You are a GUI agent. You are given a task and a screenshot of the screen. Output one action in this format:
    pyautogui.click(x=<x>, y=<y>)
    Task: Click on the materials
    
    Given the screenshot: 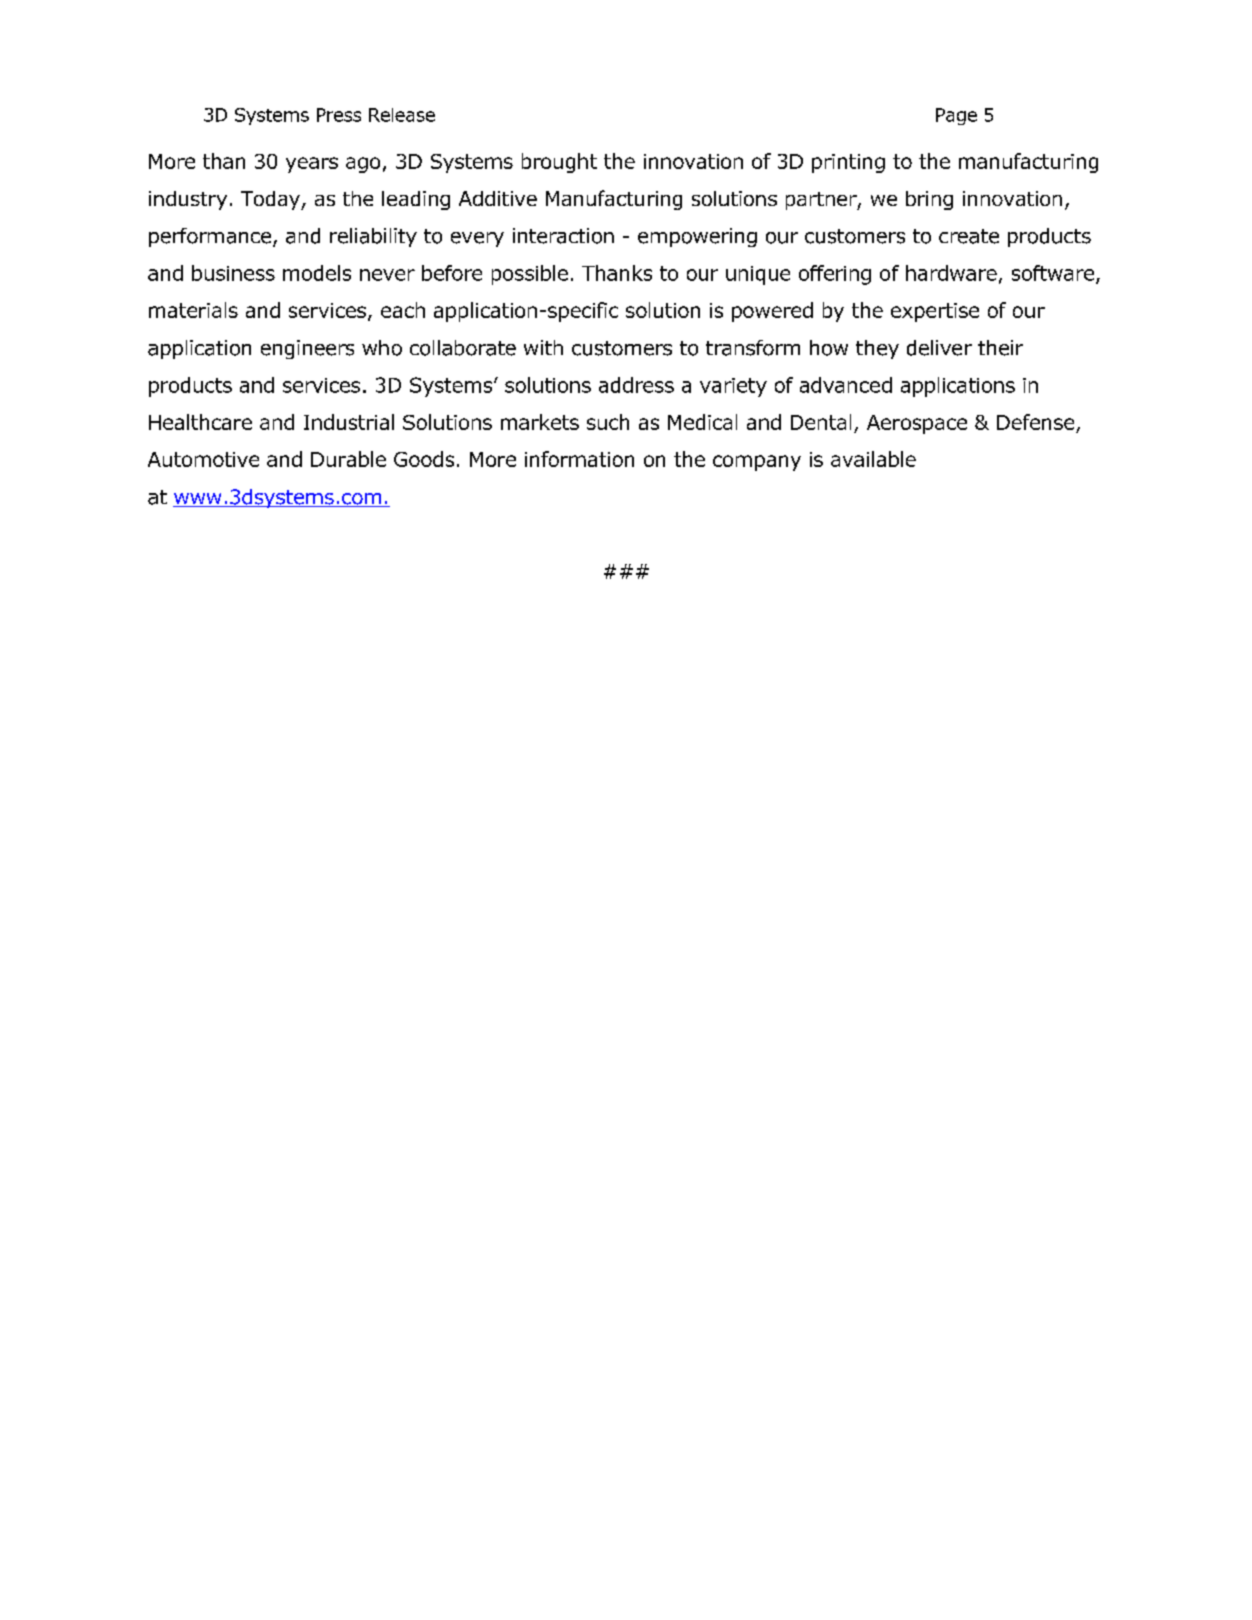 What is the action you would take?
    pyautogui.click(x=193, y=310)
